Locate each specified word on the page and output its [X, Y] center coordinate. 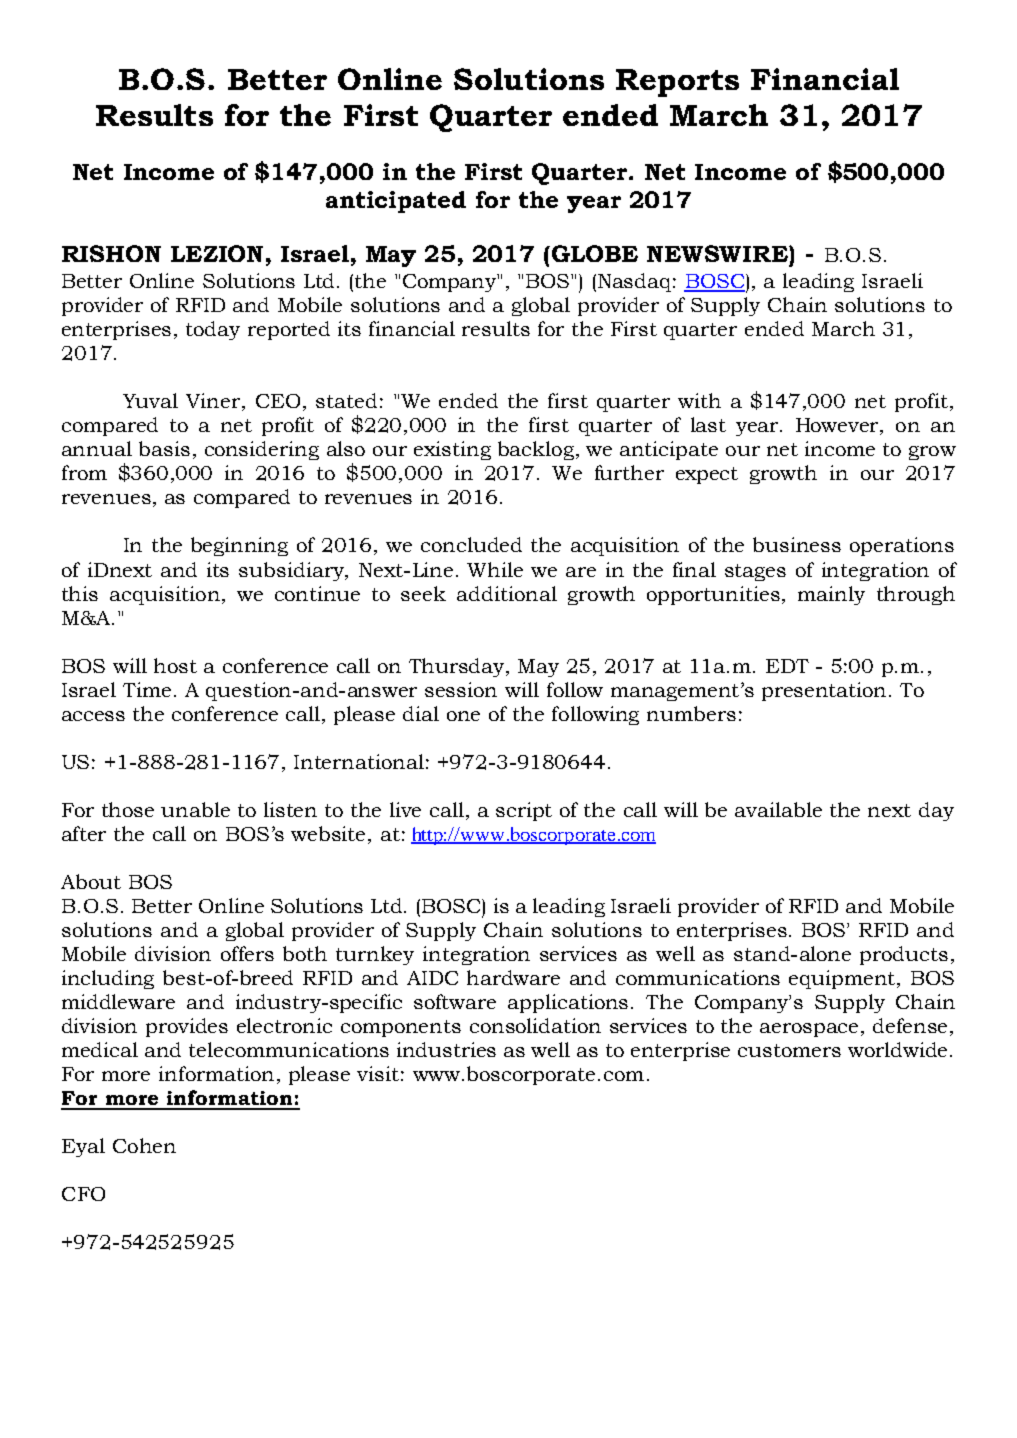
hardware [513, 977]
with [699, 400]
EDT [787, 666]
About [91, 881]
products [904, 955]
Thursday [458, 667]
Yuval [150, 400]
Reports [677, 83]
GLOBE [595, 253]
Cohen [144, 1145]
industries [446, 1049]
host [175, 665]
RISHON [111, 253]
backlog [536, 450]
